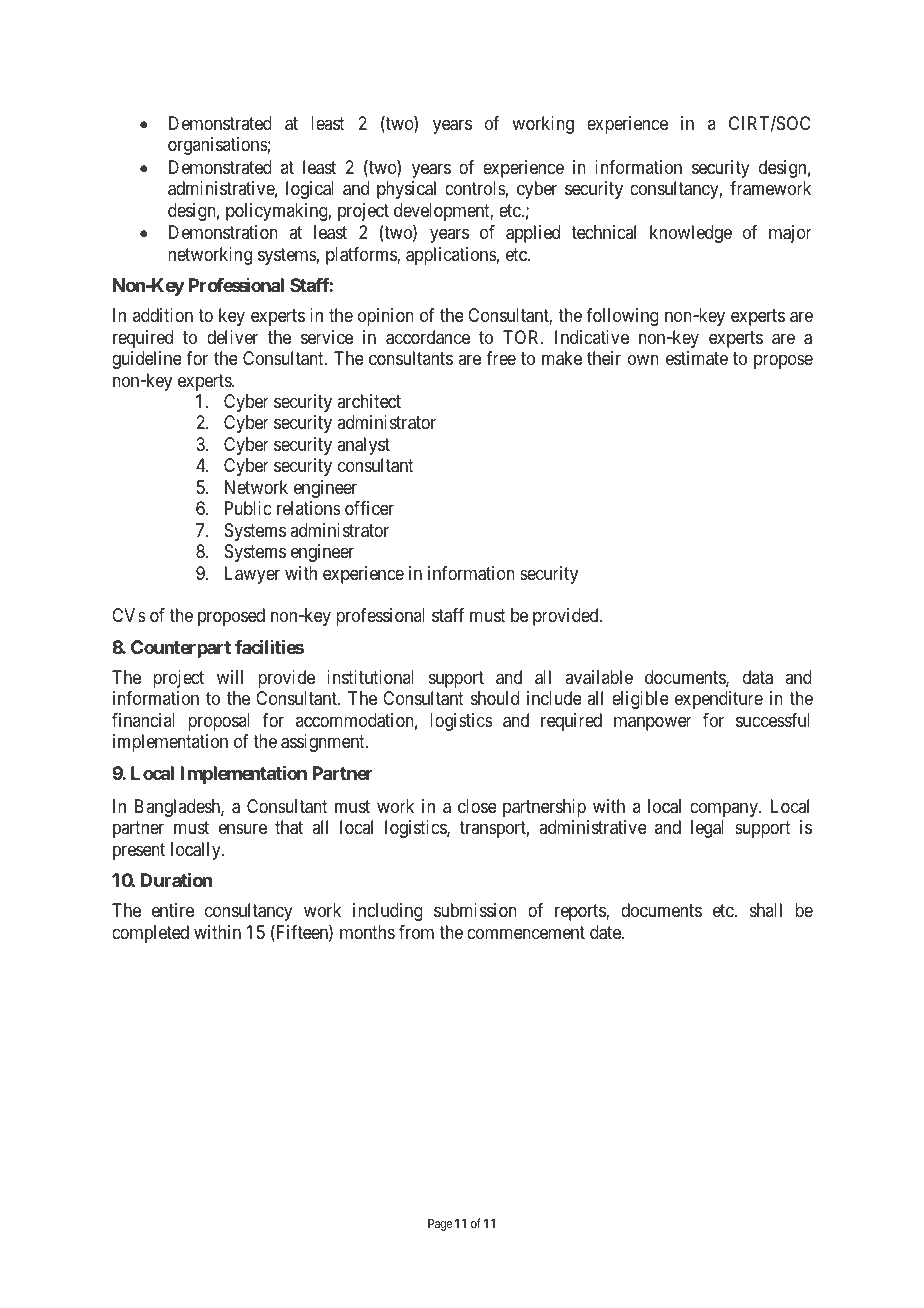 This screenshot has height=1308, width=924. Describe the element at coordinates (147, 360) in the screenshot. I see `guideline` at that location.
